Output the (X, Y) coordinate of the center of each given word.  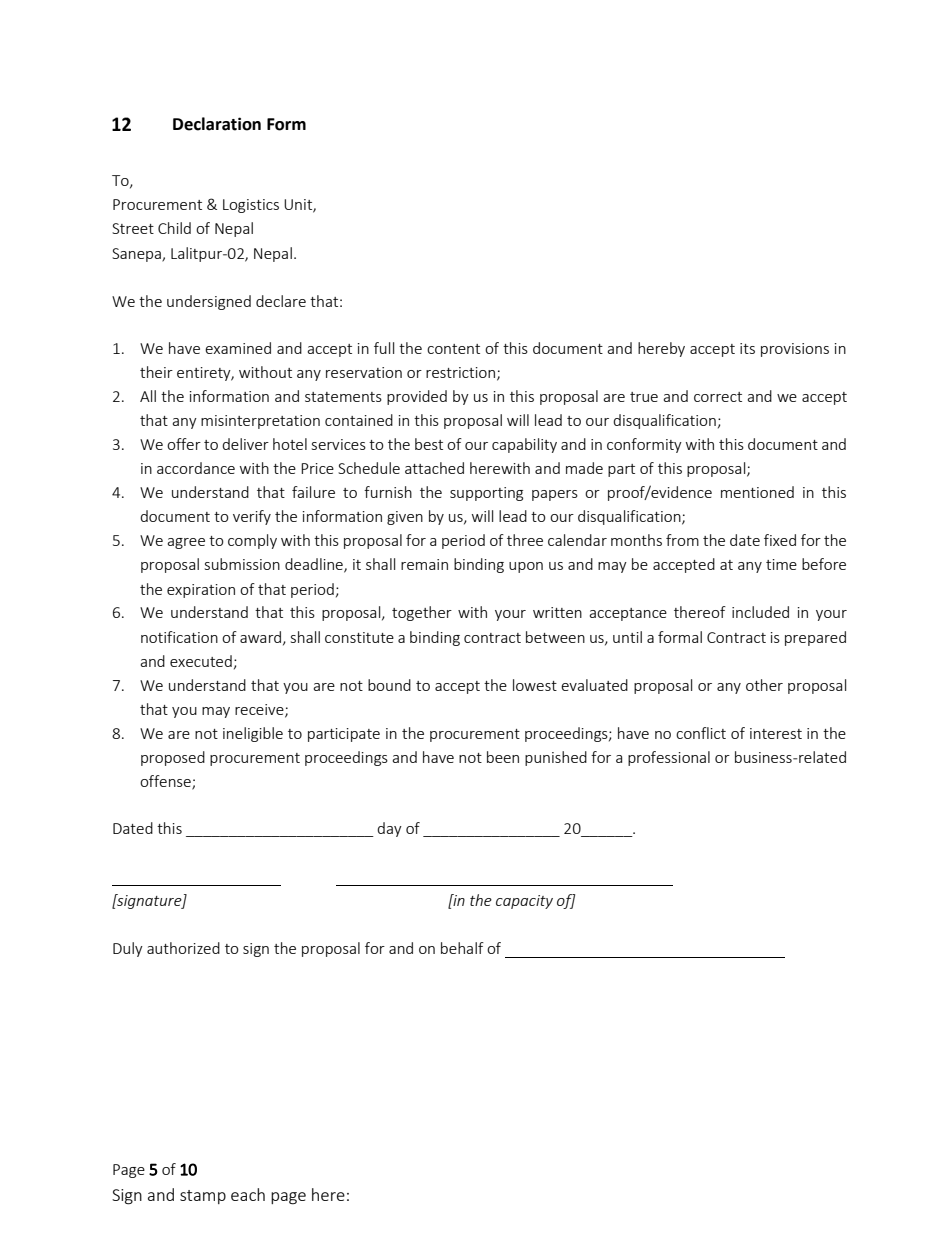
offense (166, 782)
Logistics (251, 206)
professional (669, 758)
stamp (203, 1197)
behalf (462, 948)
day (389, 829)
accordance (196, 468)
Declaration (217, 124)
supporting (486, 494)
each (248, 1194)
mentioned (757, 492)
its (747, 348)
